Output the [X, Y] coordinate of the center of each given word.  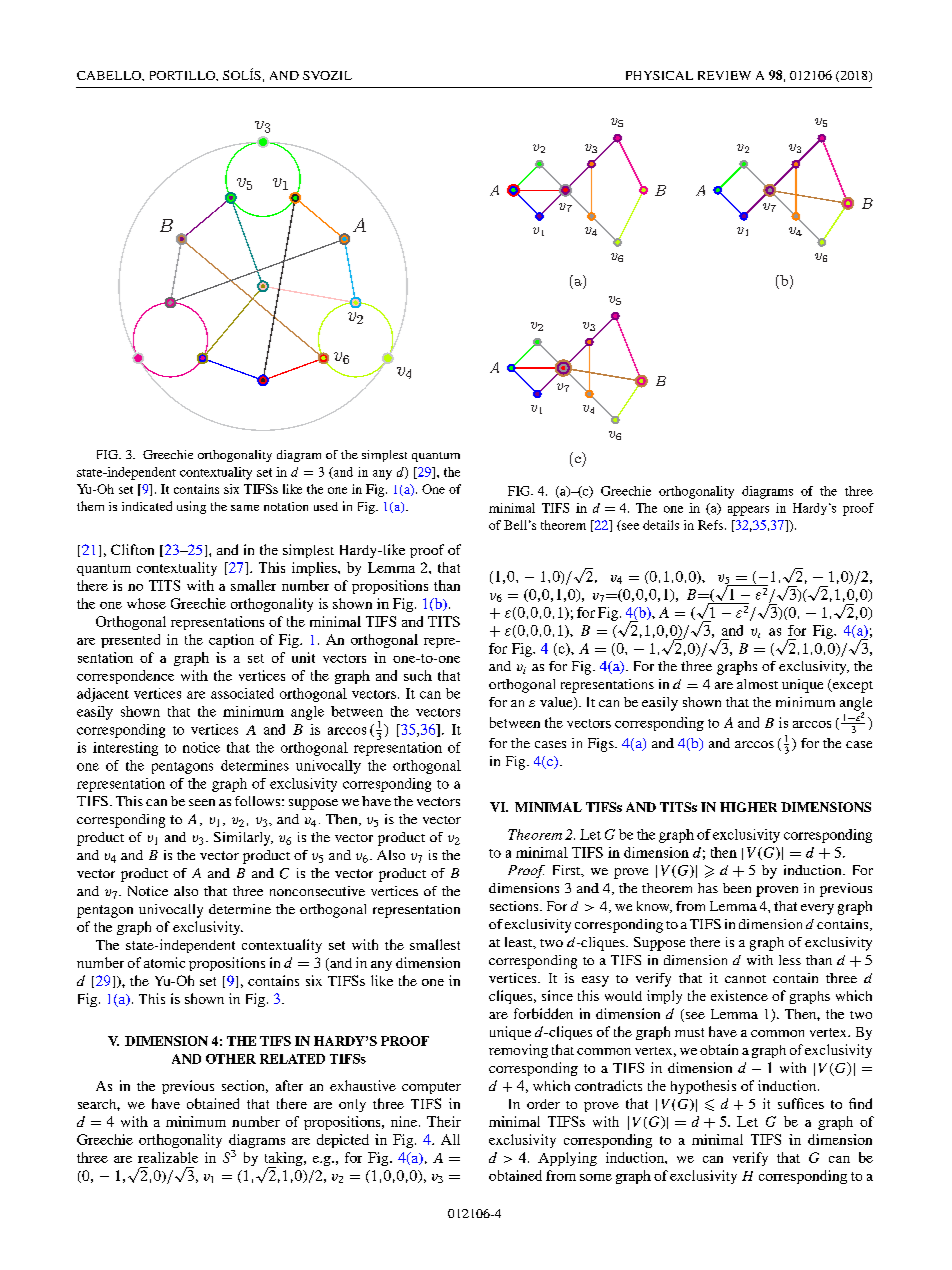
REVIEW [724, 75]
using [191, 507]
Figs [602, 745]
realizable [168, 1157]
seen [202, 802]
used [326, 506]
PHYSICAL [659, 75]
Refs [710, 525]
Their [444, 1121]
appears [748, 511]
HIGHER [748, 807]
